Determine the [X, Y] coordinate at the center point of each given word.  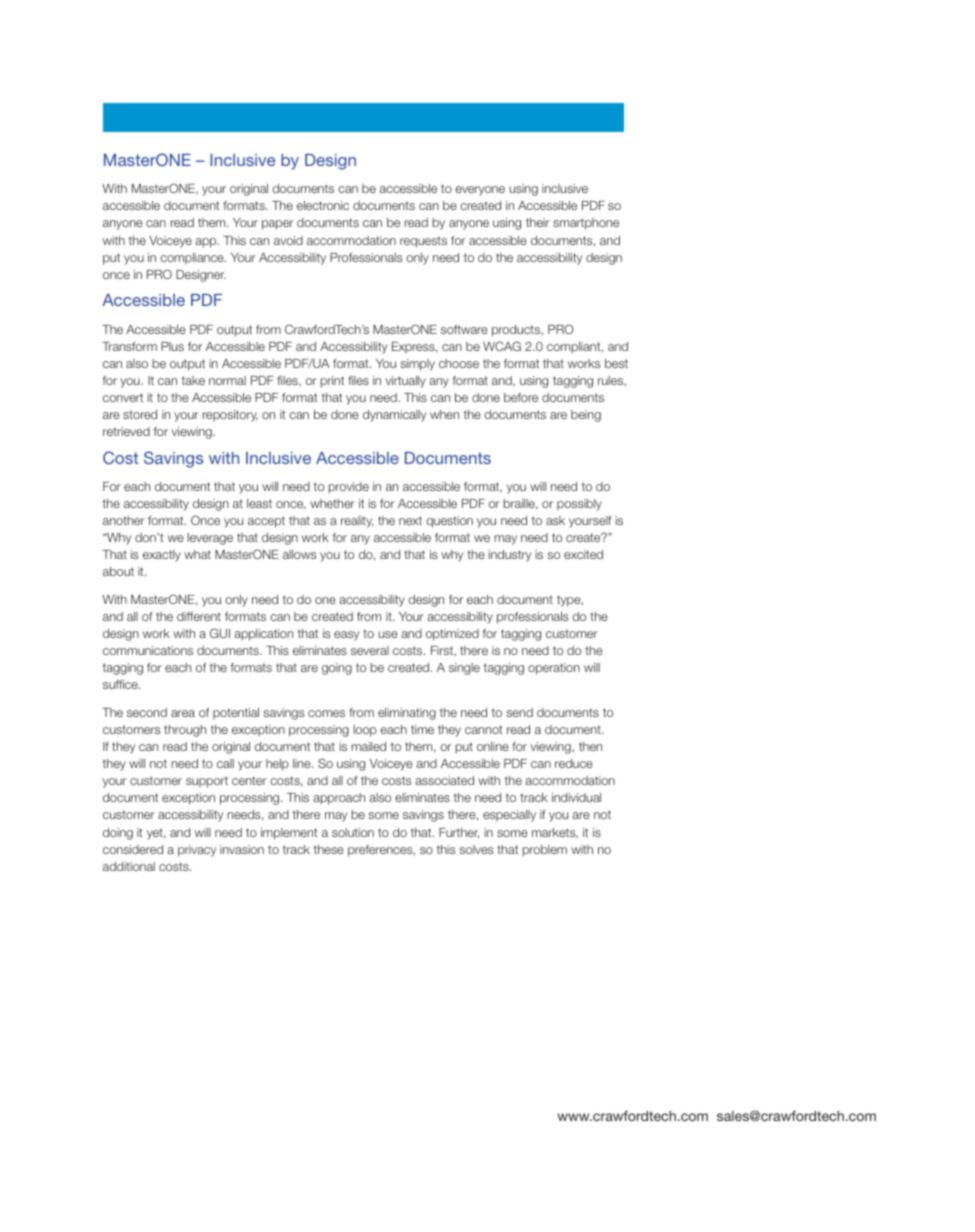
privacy [197, 851]
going [337, 669]
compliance [193, 259]
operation [554, 669]
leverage [210, 539]
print [332, 382]
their [538, 222]
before [521, 397]
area [183, 713]
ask [555, 520]
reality [357, 522]
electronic [323, 205]
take [193, 380]
